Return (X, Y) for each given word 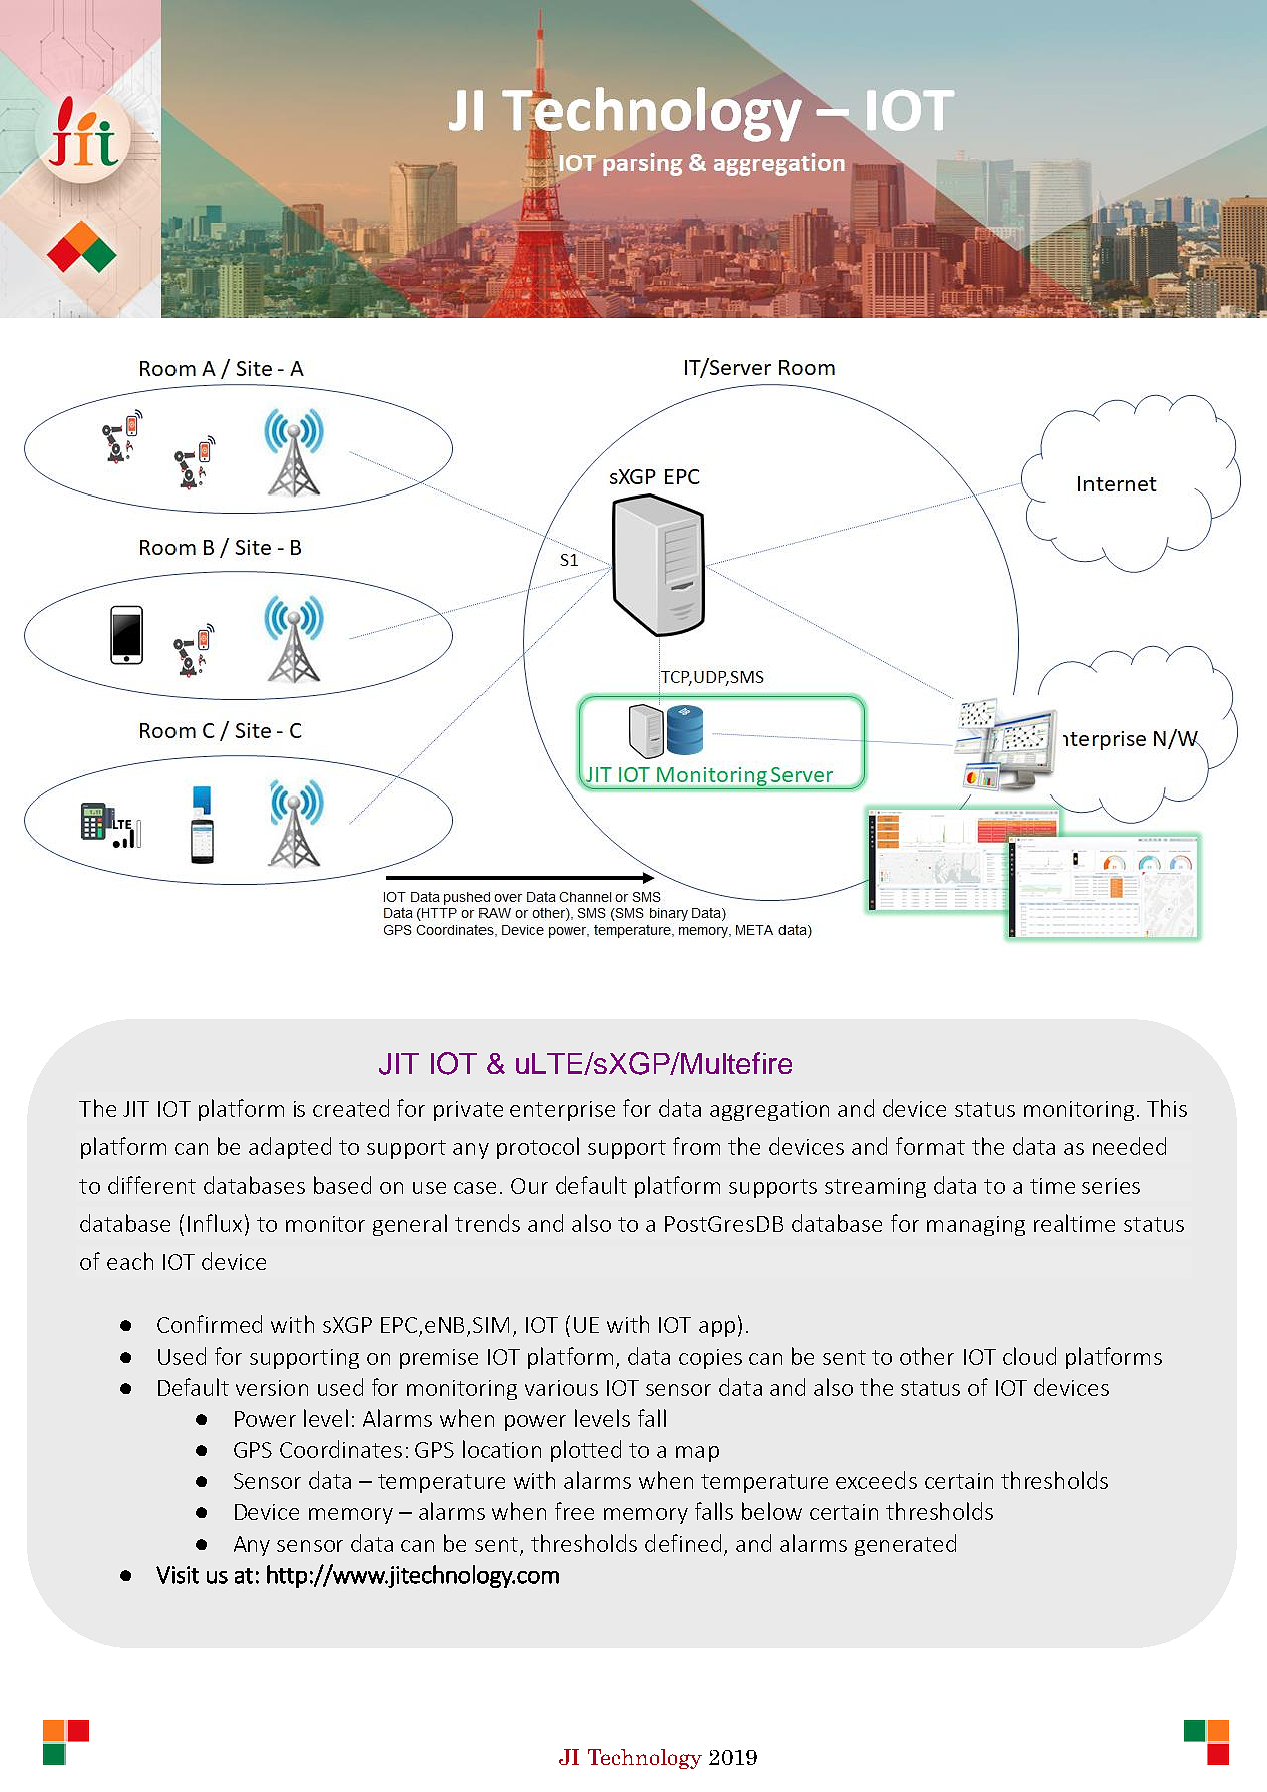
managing (976, 1226)
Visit (177, 1575)
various (561, 1388)
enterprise (562, 1111)
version (272, 1388)
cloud (1029, 1356)
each (130, 1261)
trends (487, 1223)
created (351, 1108)
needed (1129, 1146)
